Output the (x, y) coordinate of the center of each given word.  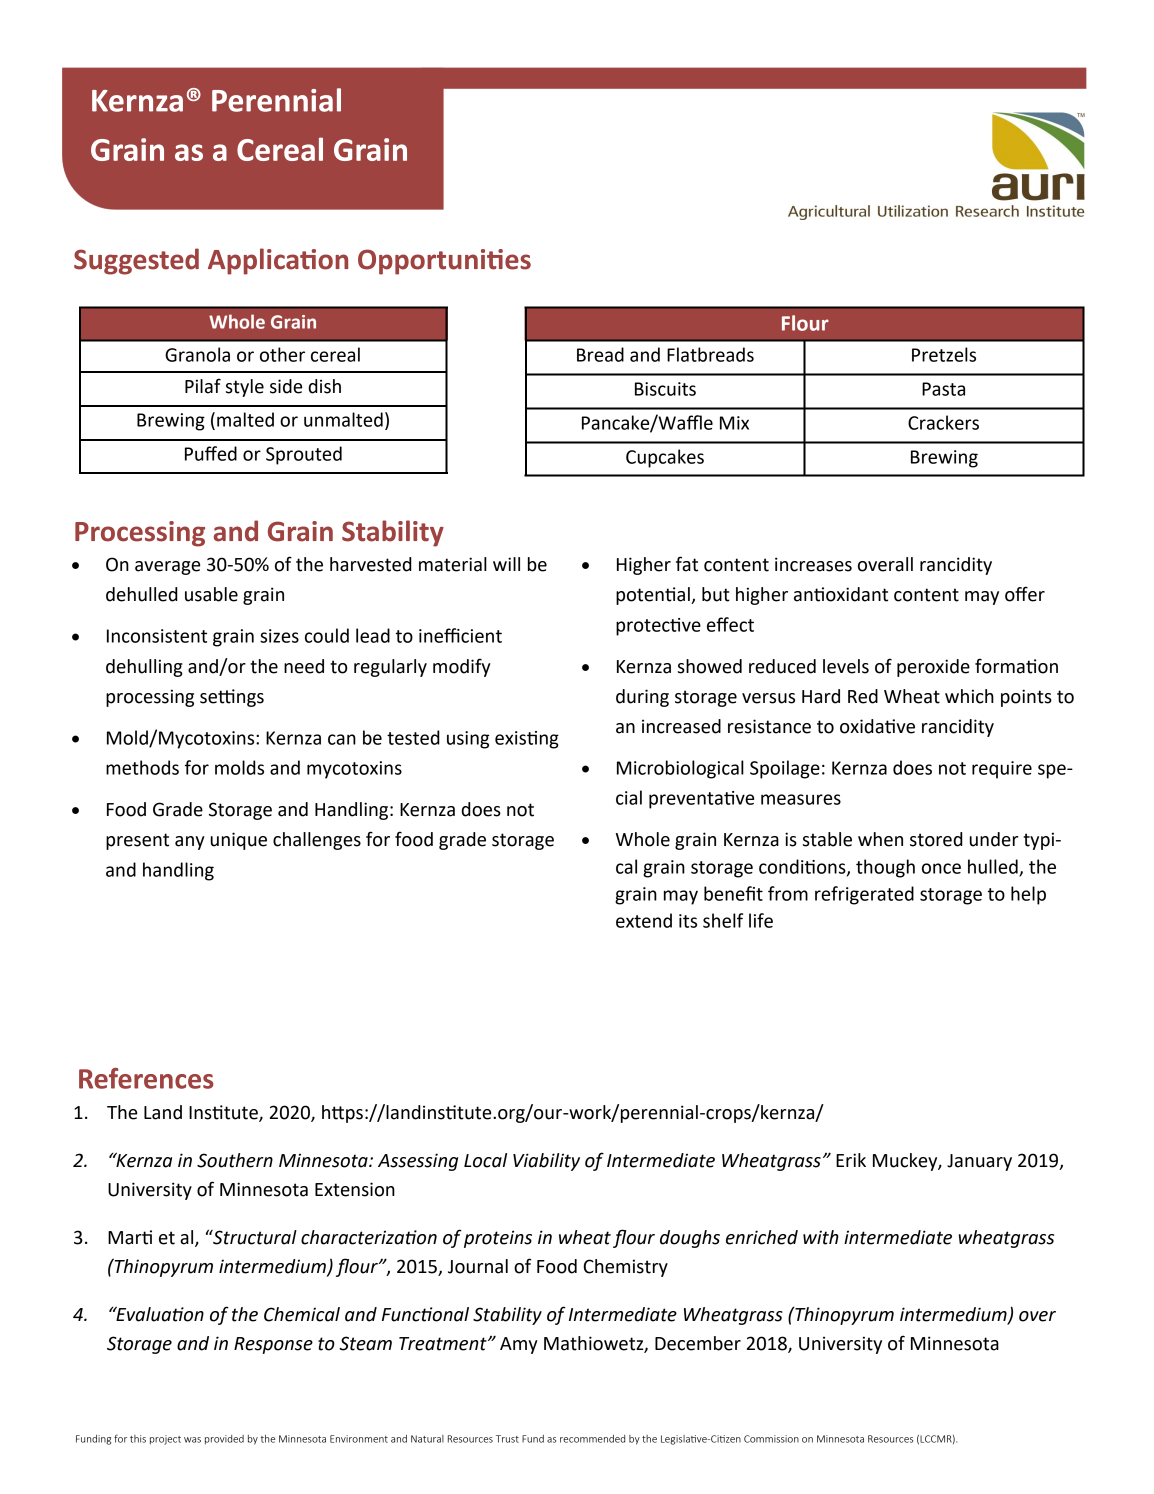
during (642, 698)
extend (644, 920)
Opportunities (444, 262)
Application (278, 261)
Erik (851, 1160)
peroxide (933, 668)
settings (232, 698)
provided (224, 1440)
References (146, 1078)
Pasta (943, 389)
